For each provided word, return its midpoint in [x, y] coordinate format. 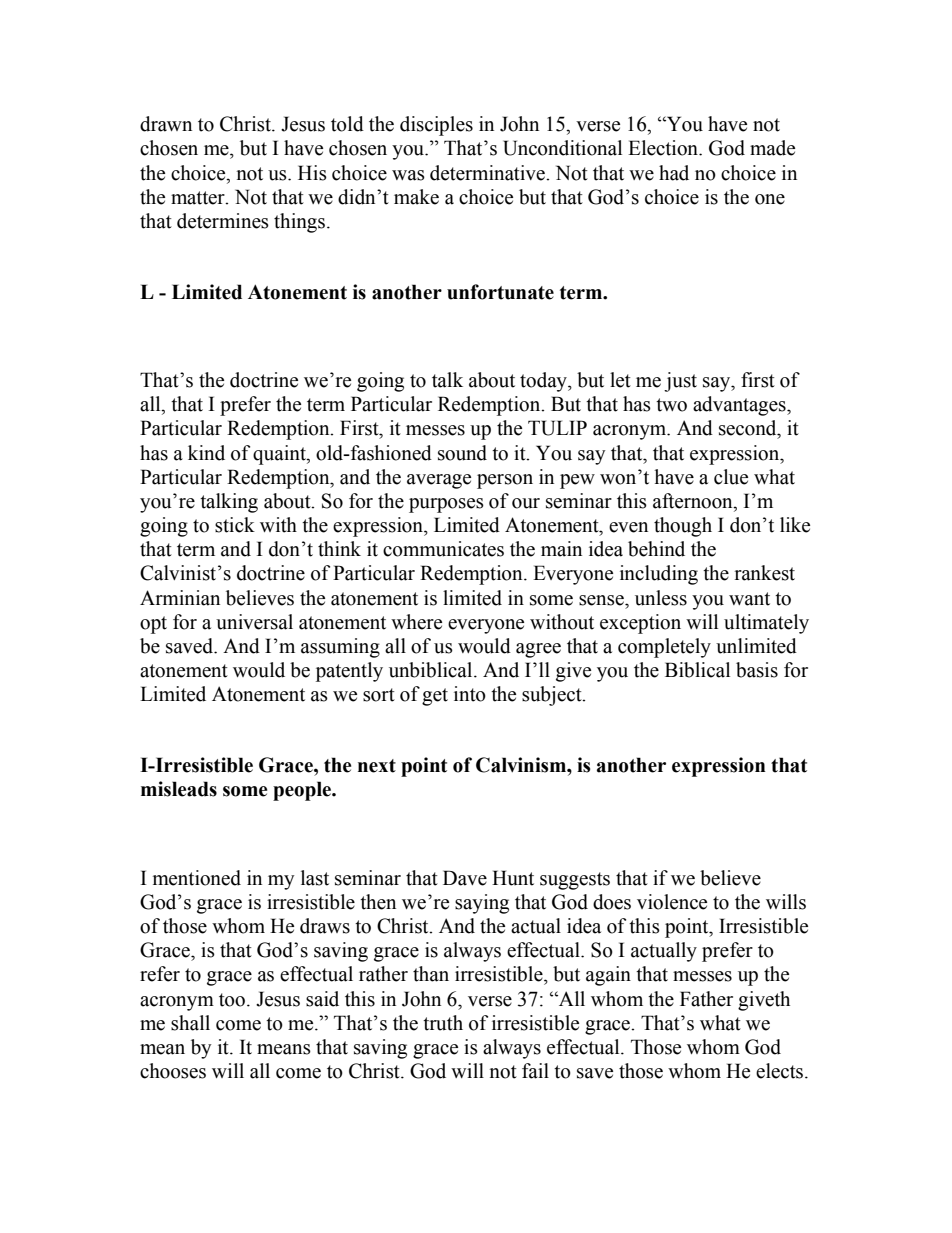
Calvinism [522, 765]
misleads [179, 789]
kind [206, 453]
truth [443, 1023]
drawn [166, 124]
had [674, 173]
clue [731, 477]
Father [706, 999]
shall [190, 1023]
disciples [436, 126]
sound [462, 453]
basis [757, 670]
